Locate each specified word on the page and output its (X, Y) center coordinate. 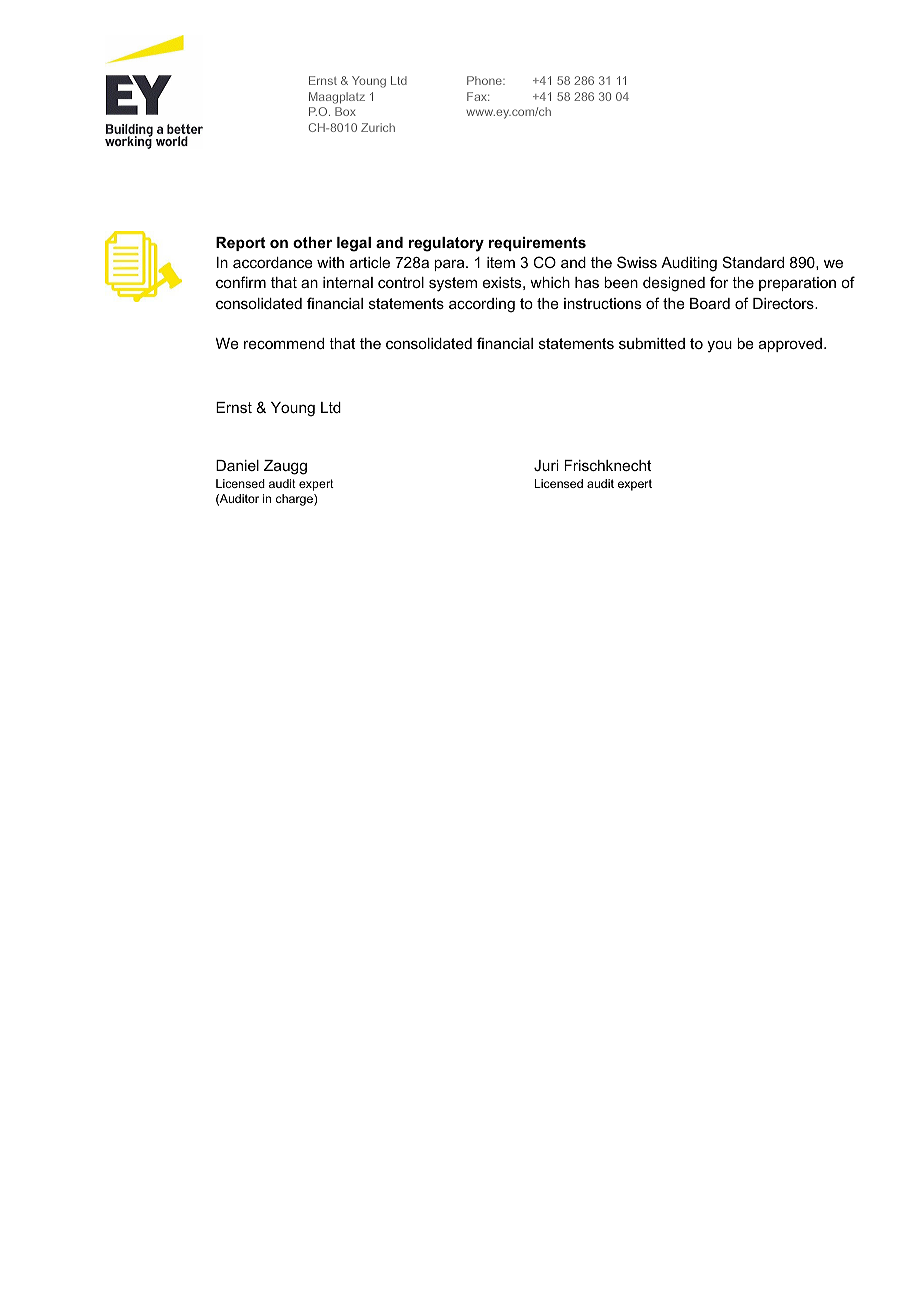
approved (790, 345)
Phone (485, 80)
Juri (546, 465)
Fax (478, 96)
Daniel (237, 465)
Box (345, 111)
